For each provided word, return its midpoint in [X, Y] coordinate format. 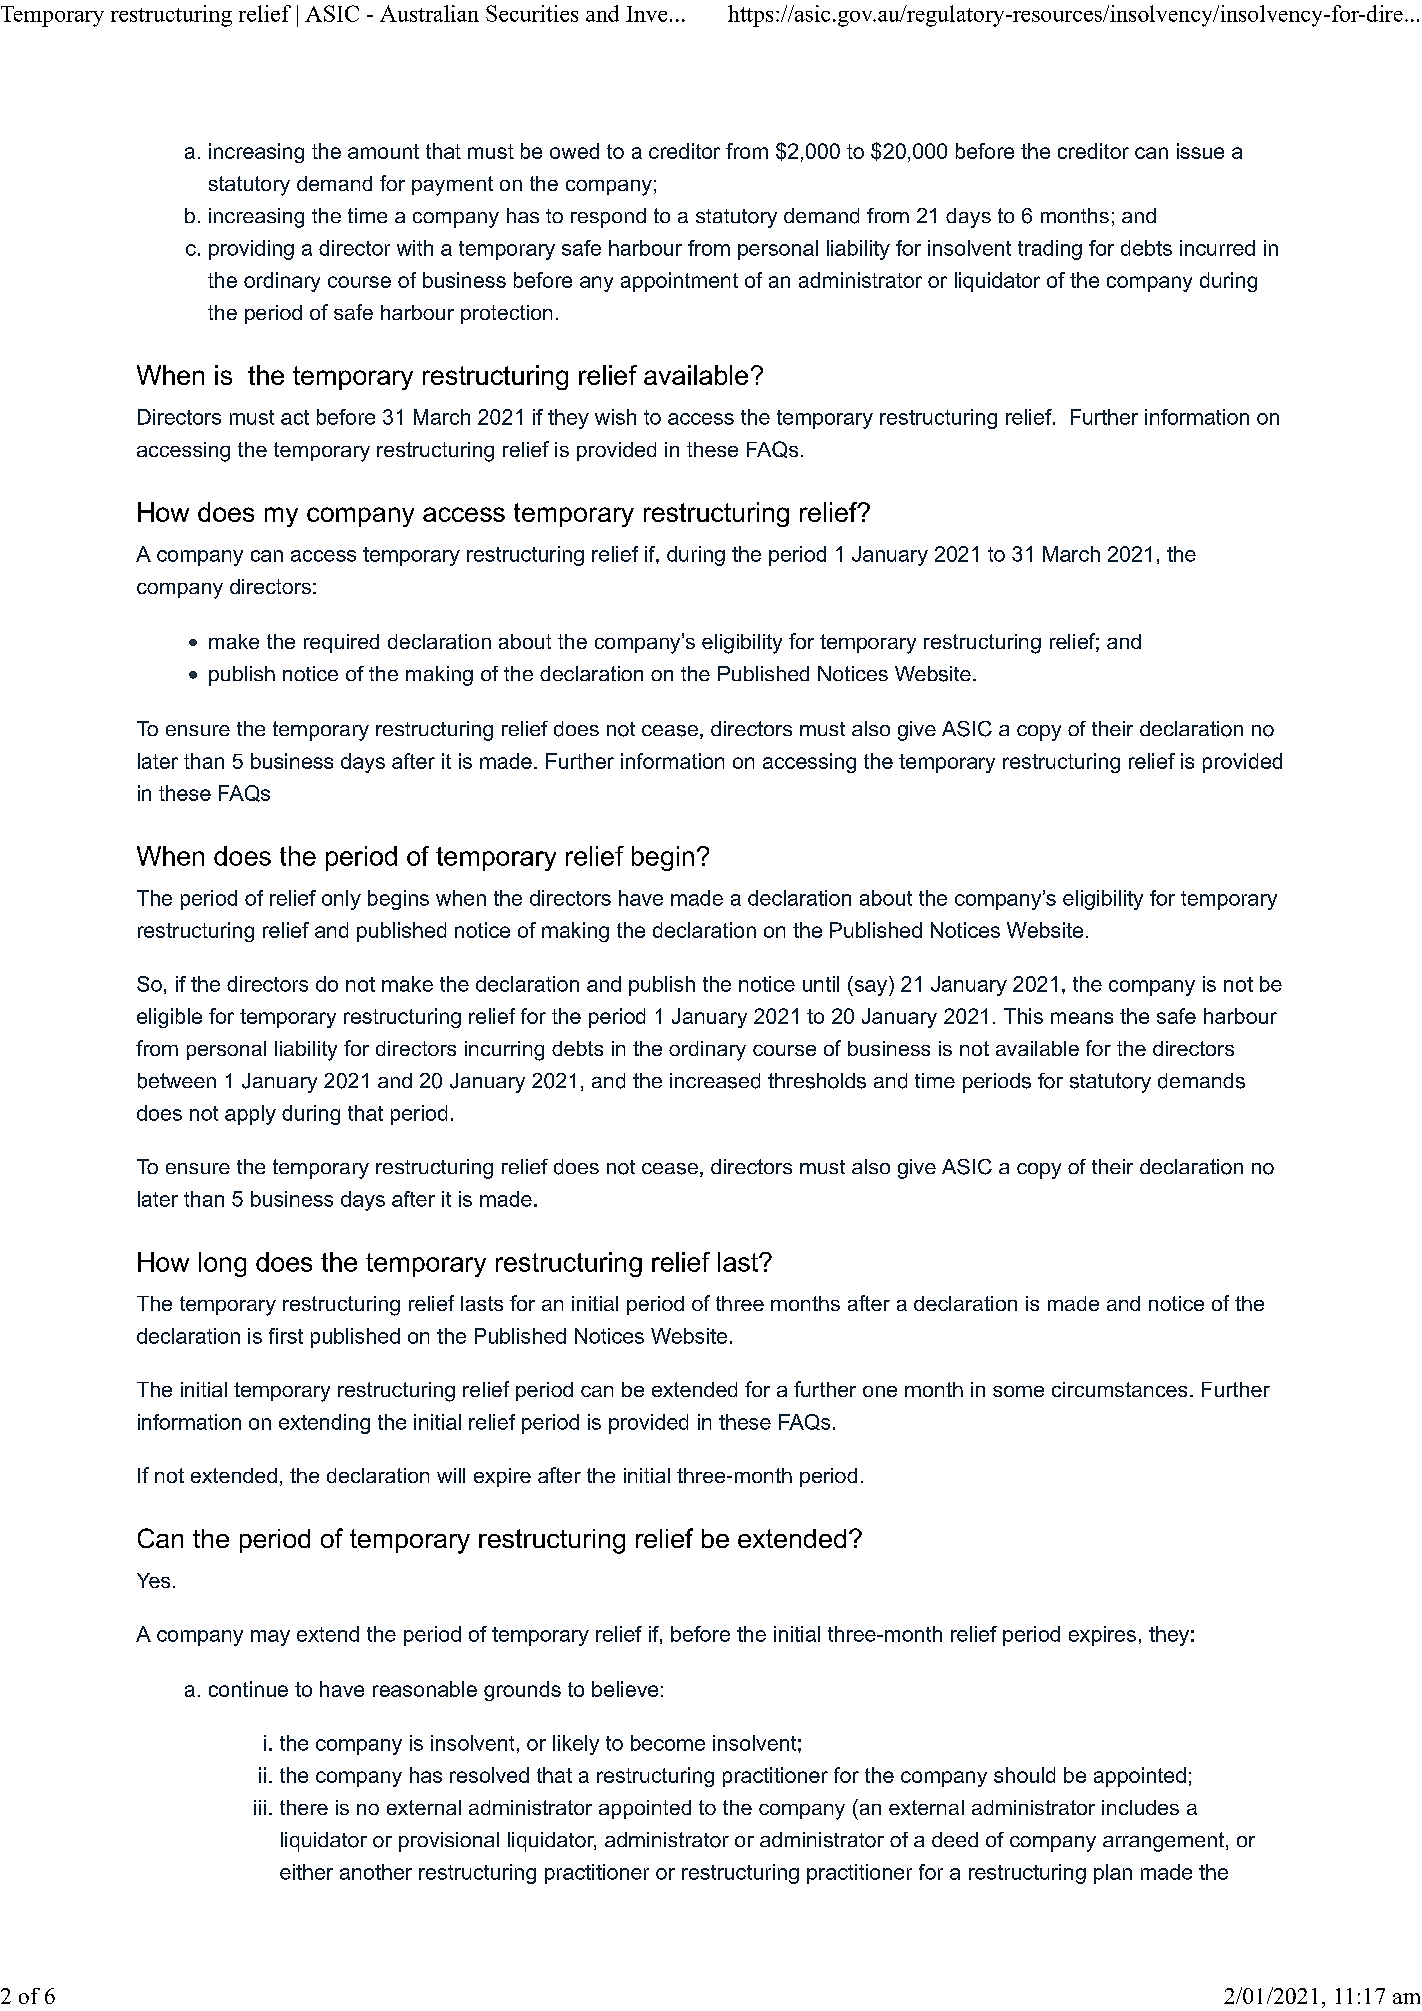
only [341, 900]
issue [1200, 151]
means [1082, 1018]
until [821, 984]
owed [574, 151]
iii [260, 1807]
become [668, 1743]
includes [1140, 1807]
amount [383, 151]
